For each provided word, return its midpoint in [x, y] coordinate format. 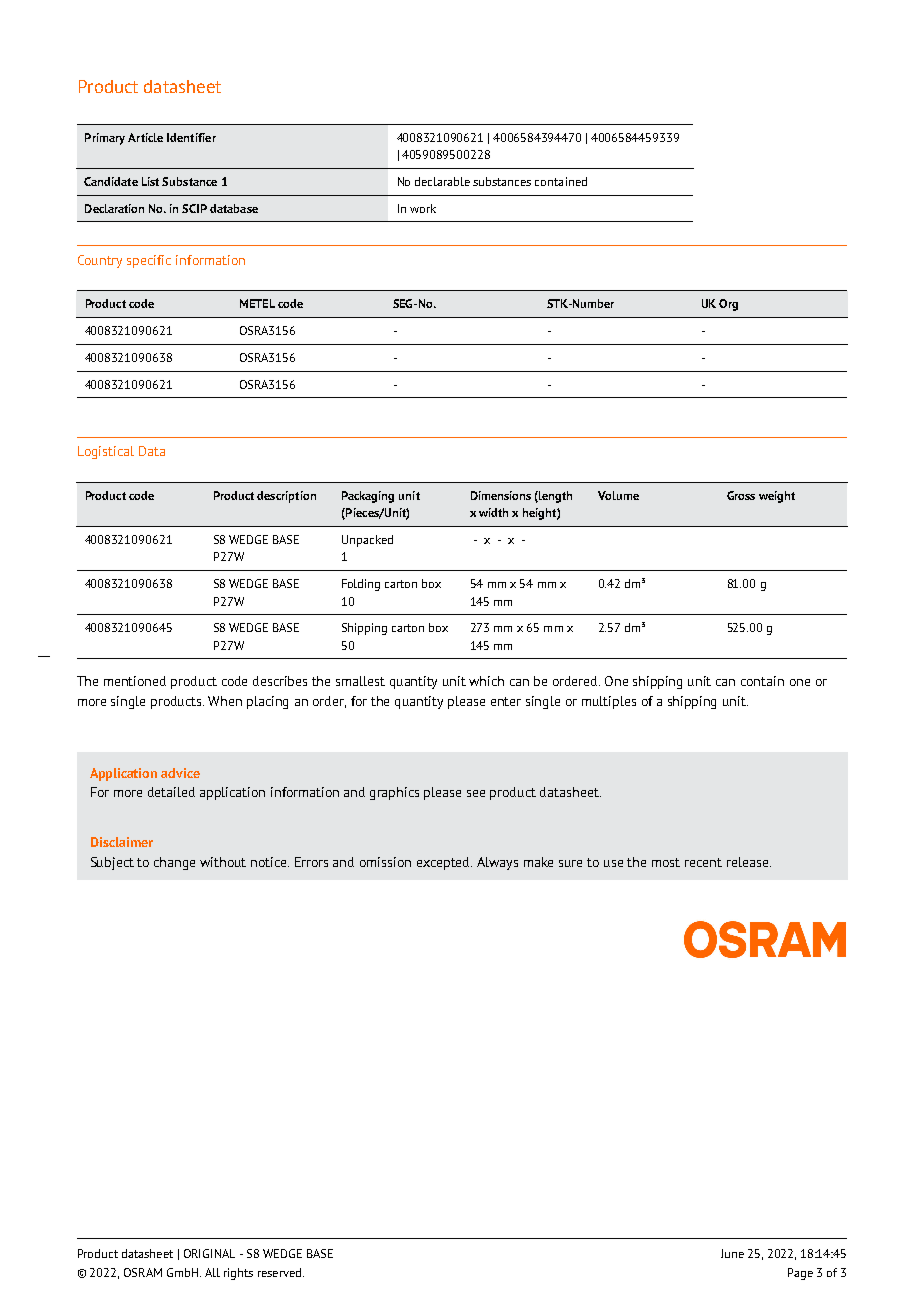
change [174, 863]
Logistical [106, 452]
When [225, 701]
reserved [281, 1272]
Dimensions [501, 495]
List [152, 181]
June [732, 1253]
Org [728, 305]
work [423, 208]
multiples [609, 702]
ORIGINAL [209, 1253]
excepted [444, 863]
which [486, 681]
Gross [741, 495]
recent [703, 862]
